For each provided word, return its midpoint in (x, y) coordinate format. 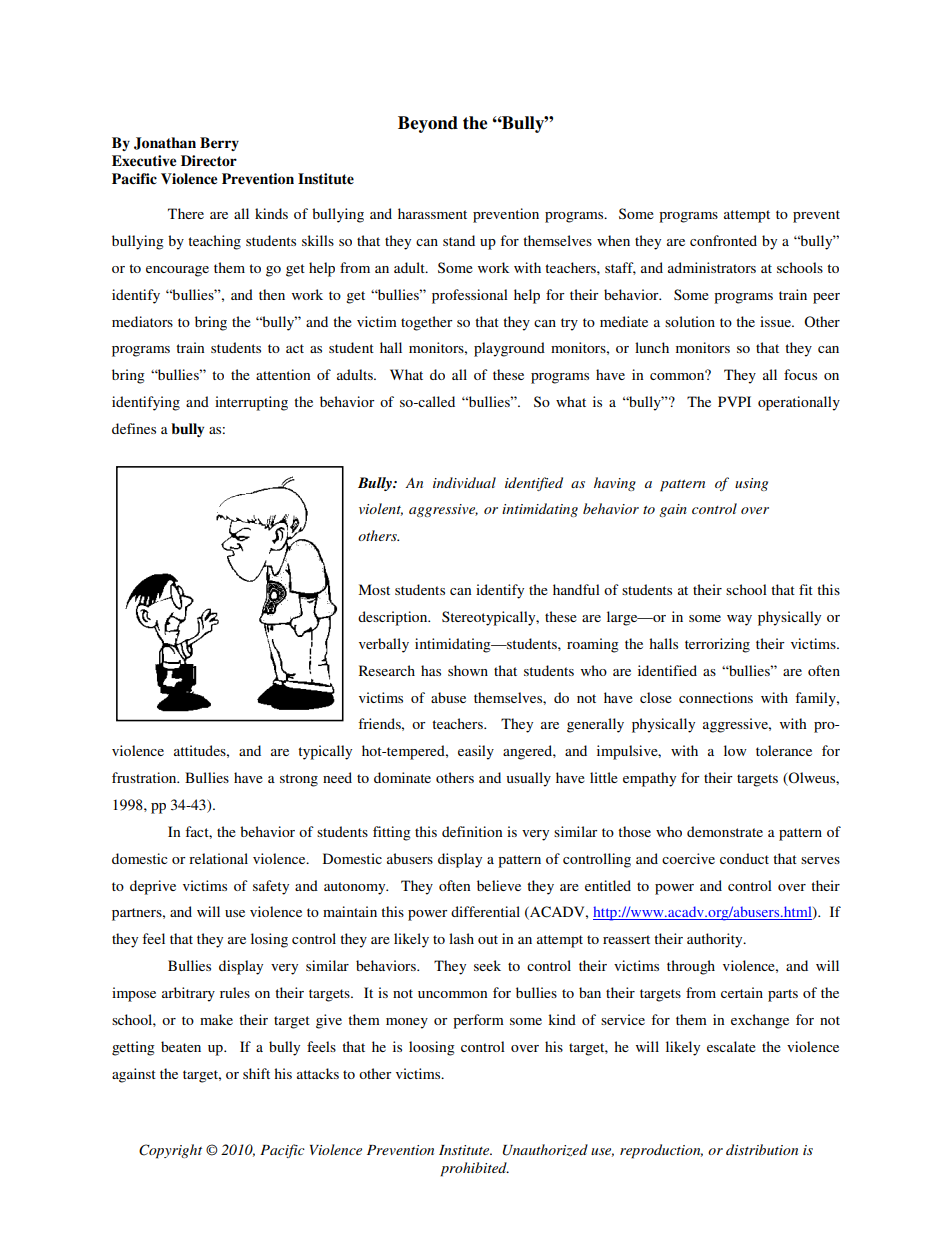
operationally (799, 403)
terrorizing (717, 645)
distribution (762, 1149)
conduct (744, 858)
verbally (384, 645)
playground (509, 349)
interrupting (251, 403)
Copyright (170, 1151)
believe (499, 885)
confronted (723, 240)
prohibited (474, 1169)
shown (468, 670)
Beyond (428, 124)
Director (209, 161)
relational (218, 858)
